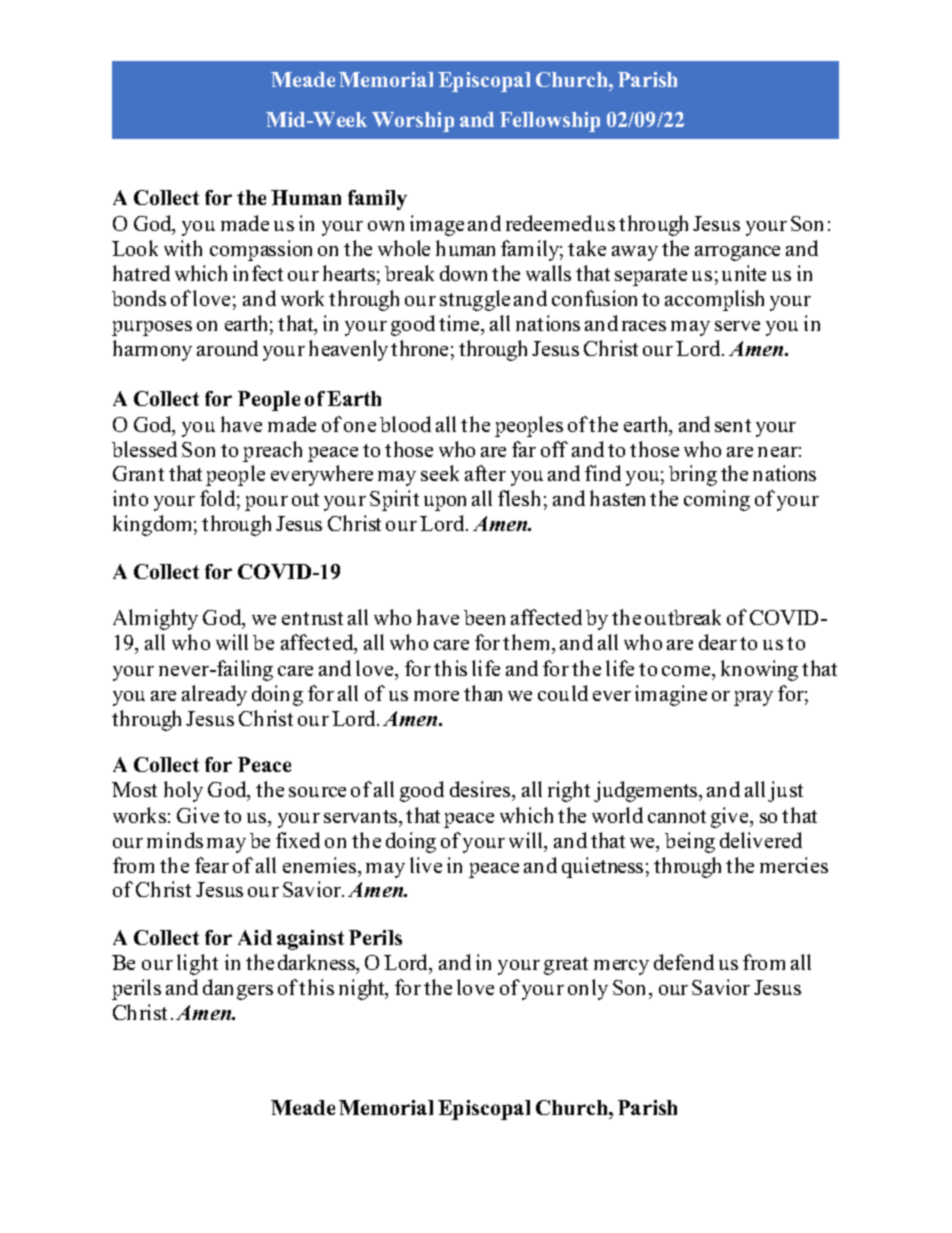 The width and height of the document is (952, 1233). Describe the element at coordinates (227, 348) in the document. I see `around` at that location.
